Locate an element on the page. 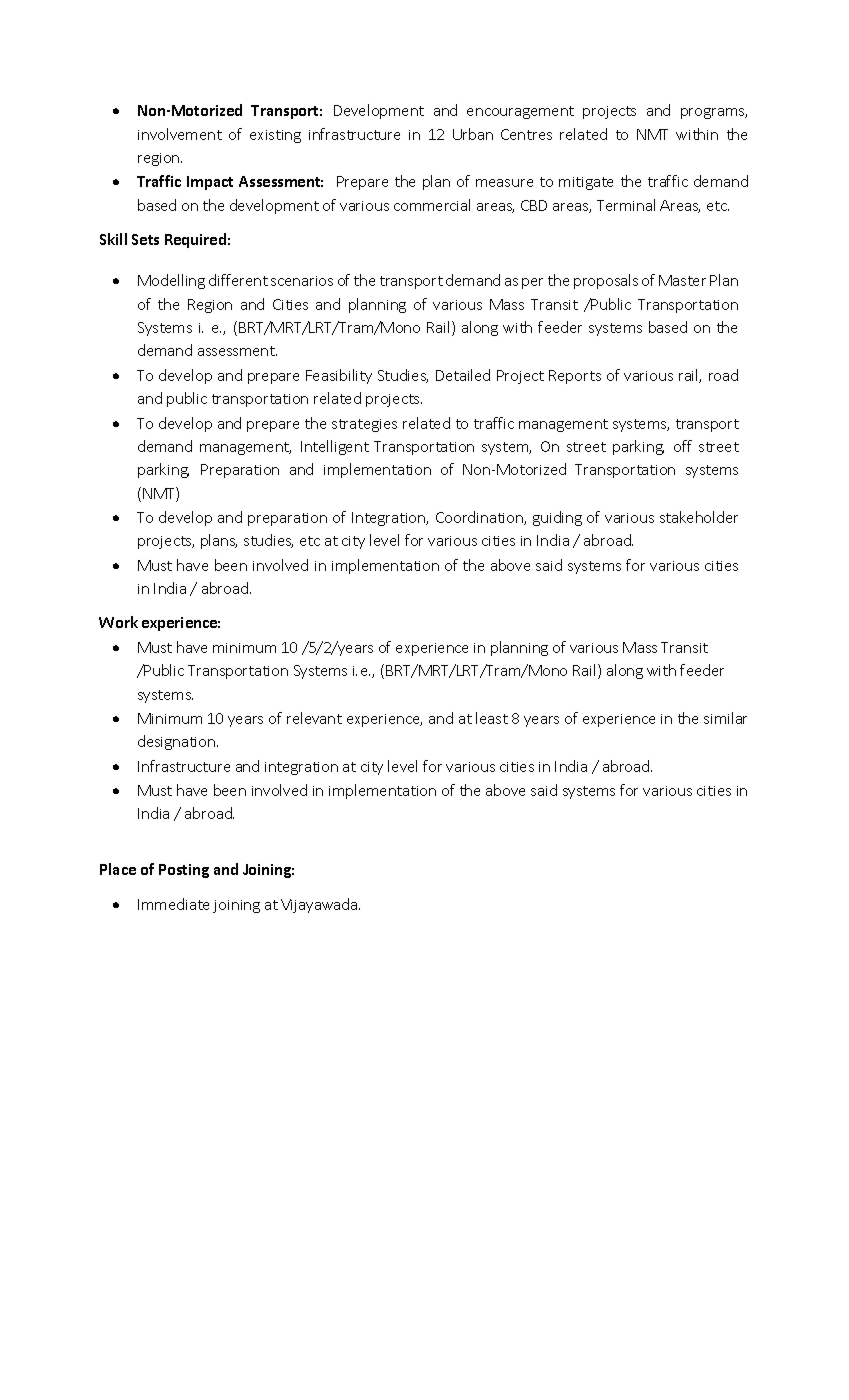 The height and width of the document is (1400, 849). Detailed is located at coordinates (463, 375).
